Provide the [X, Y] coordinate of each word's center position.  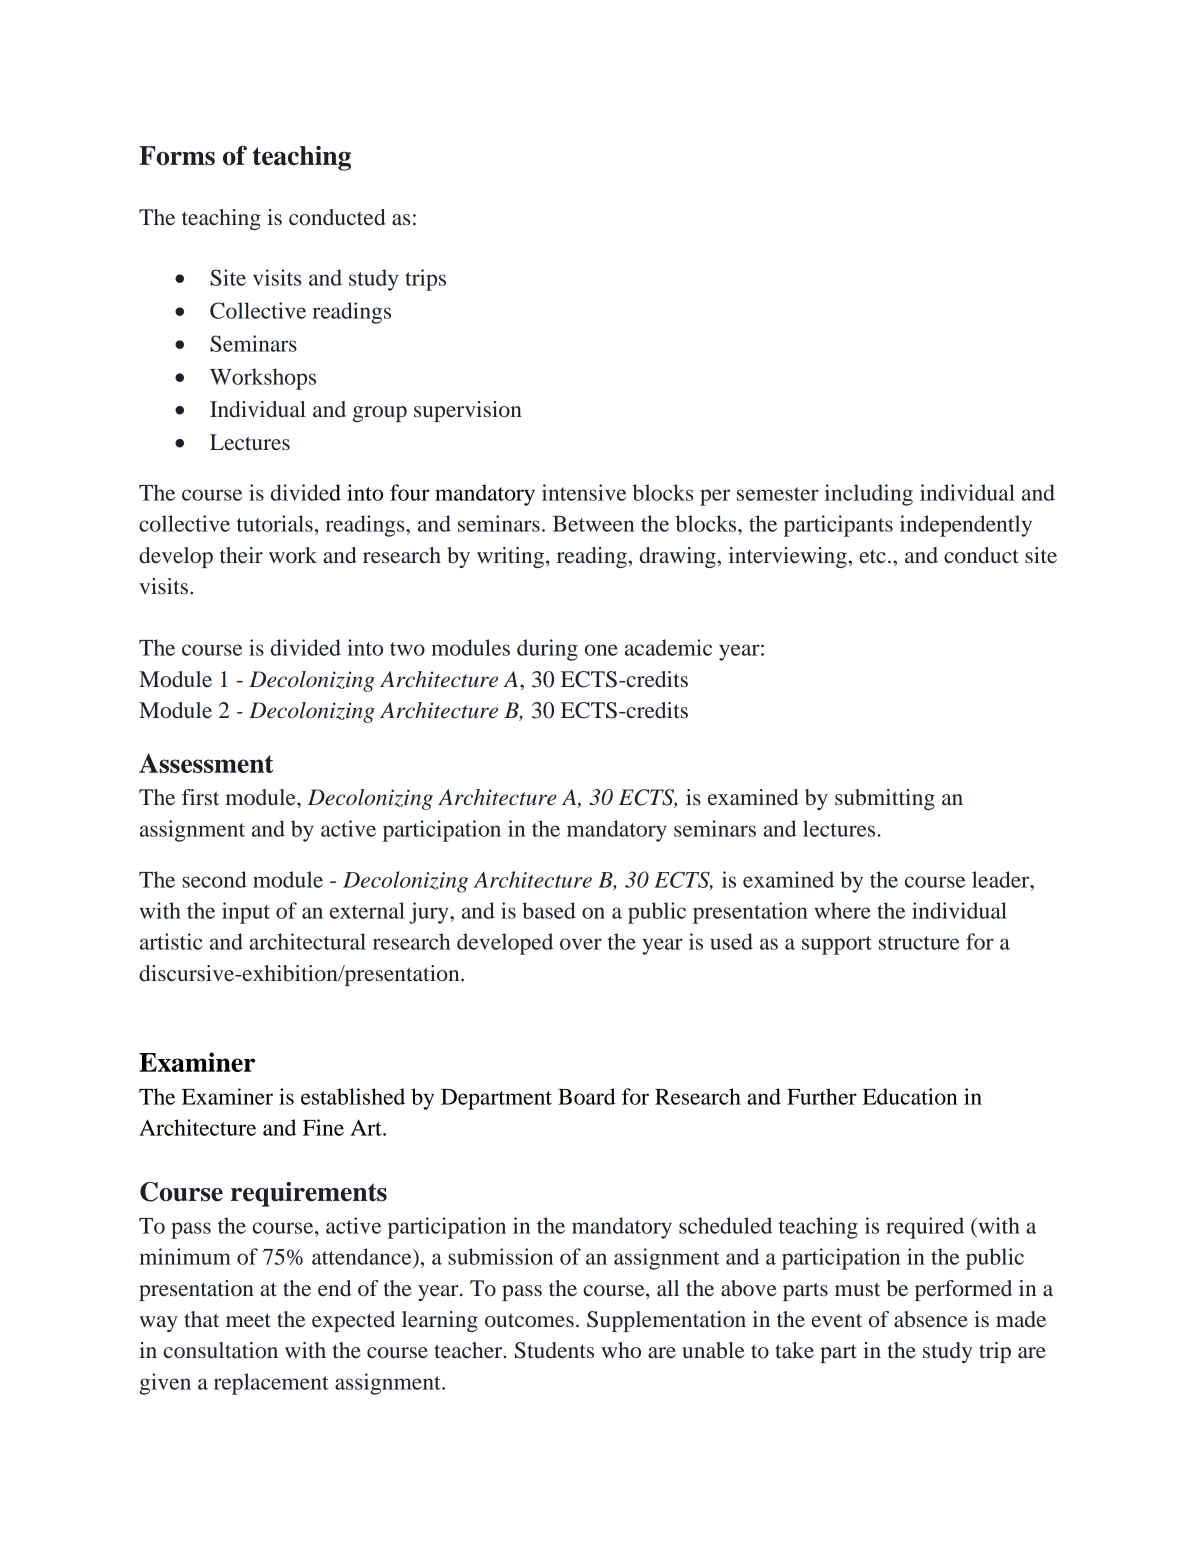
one [601, 650]
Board [586, 1096]
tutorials [275, 523]
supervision [468, 411]
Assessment [206, 763]
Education [910, 1096]
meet [248, 1320]
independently [966, 526]
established [353, 1096]
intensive [584, 492]
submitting [885, 799]
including [869, 495]
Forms [177, 155]
